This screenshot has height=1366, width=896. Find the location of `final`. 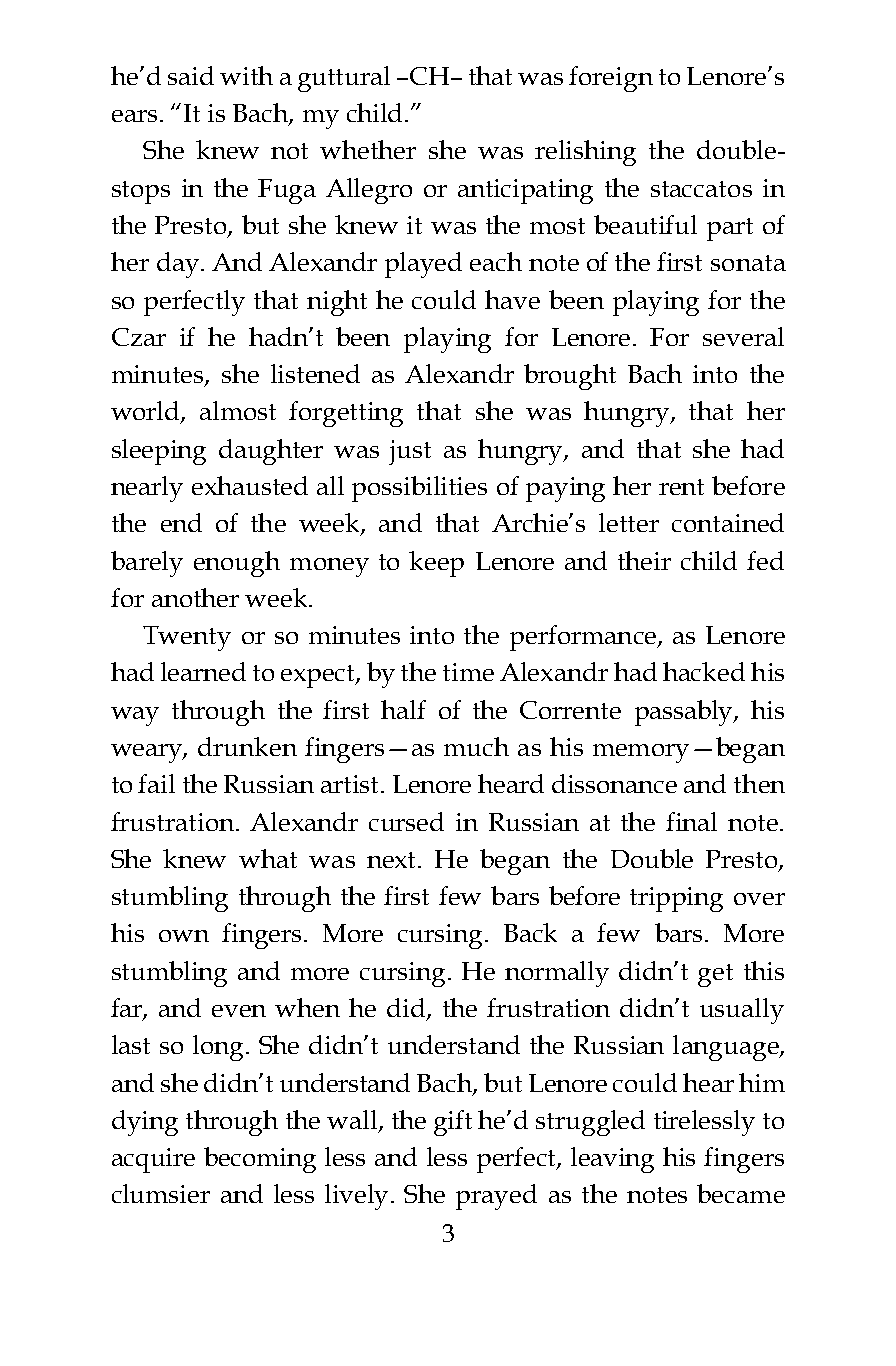

final is located at coordinates (691, 821).
